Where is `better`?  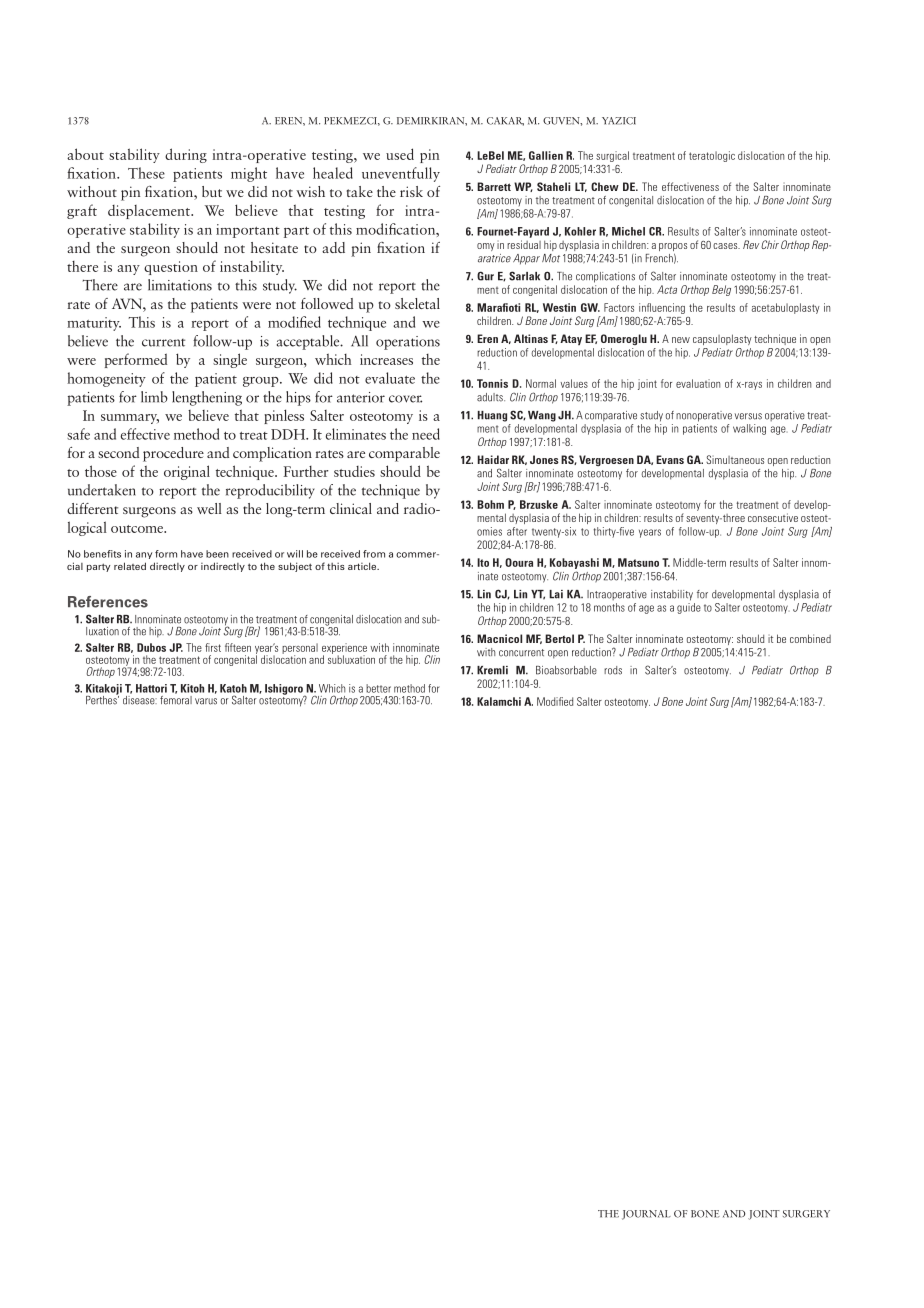
better is located at coordinates (378, 688).
